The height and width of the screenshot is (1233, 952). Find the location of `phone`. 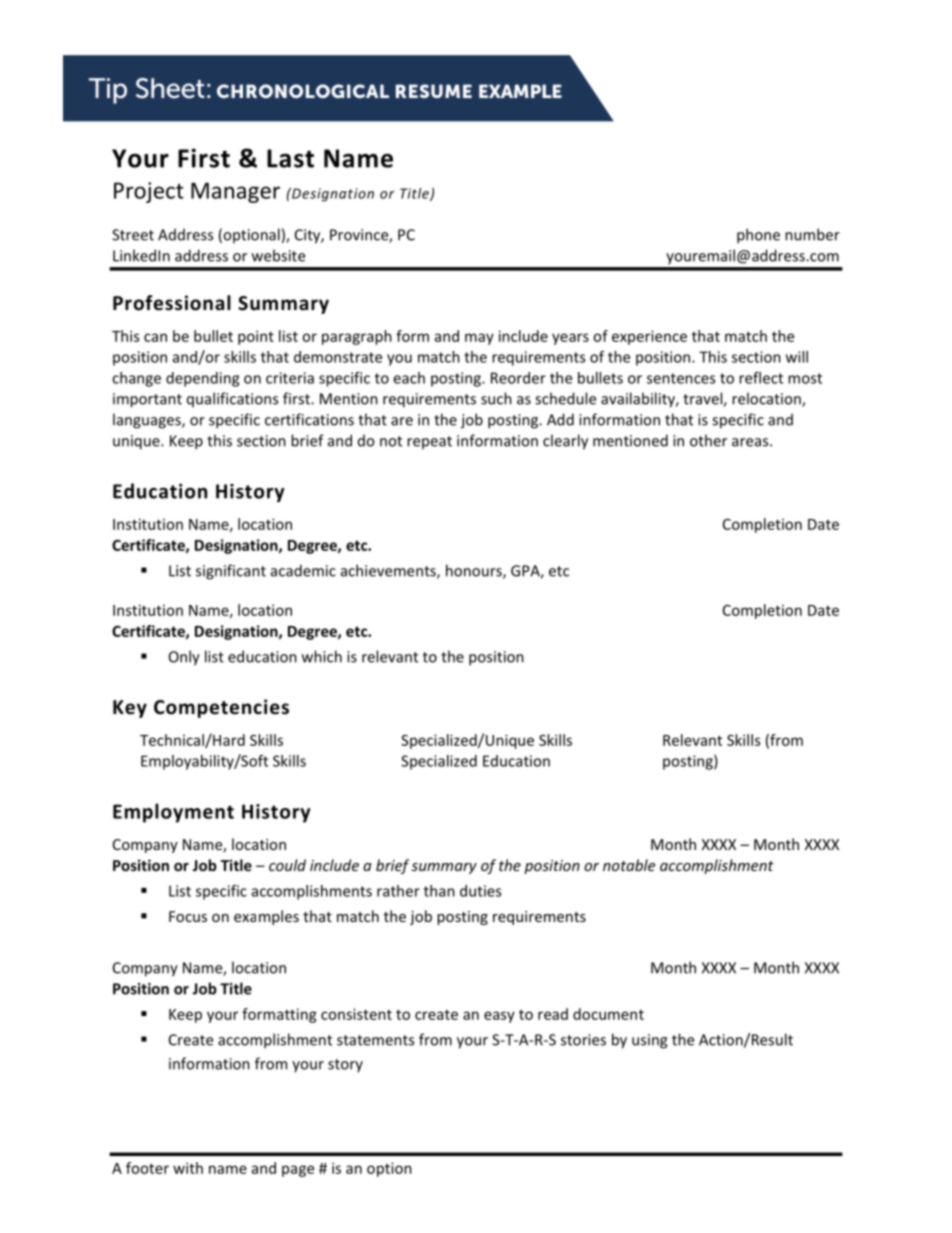

phone is located at coordinates (758, 236).
